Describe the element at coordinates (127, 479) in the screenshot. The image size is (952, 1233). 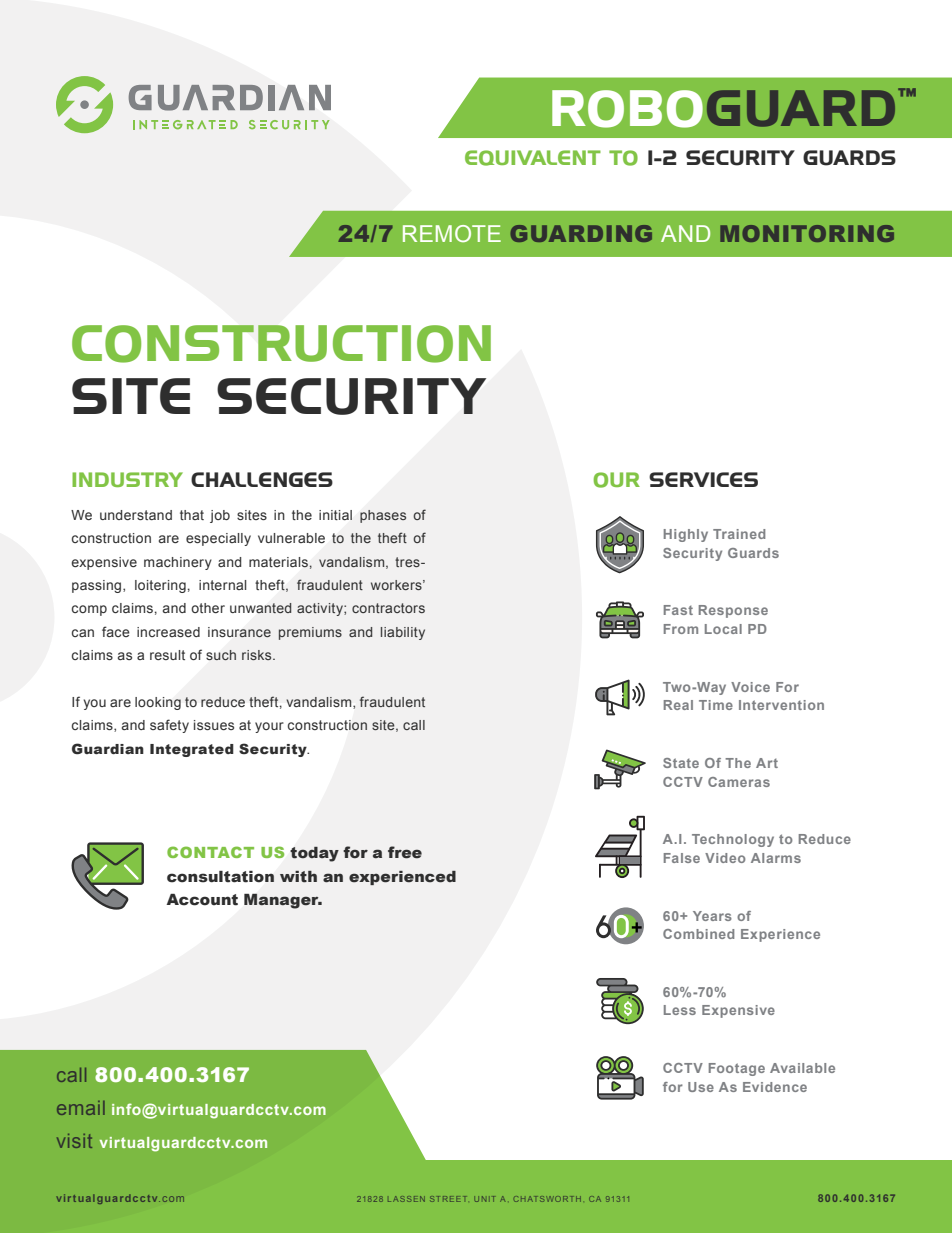
I see `INDUSTRY` at that location.
